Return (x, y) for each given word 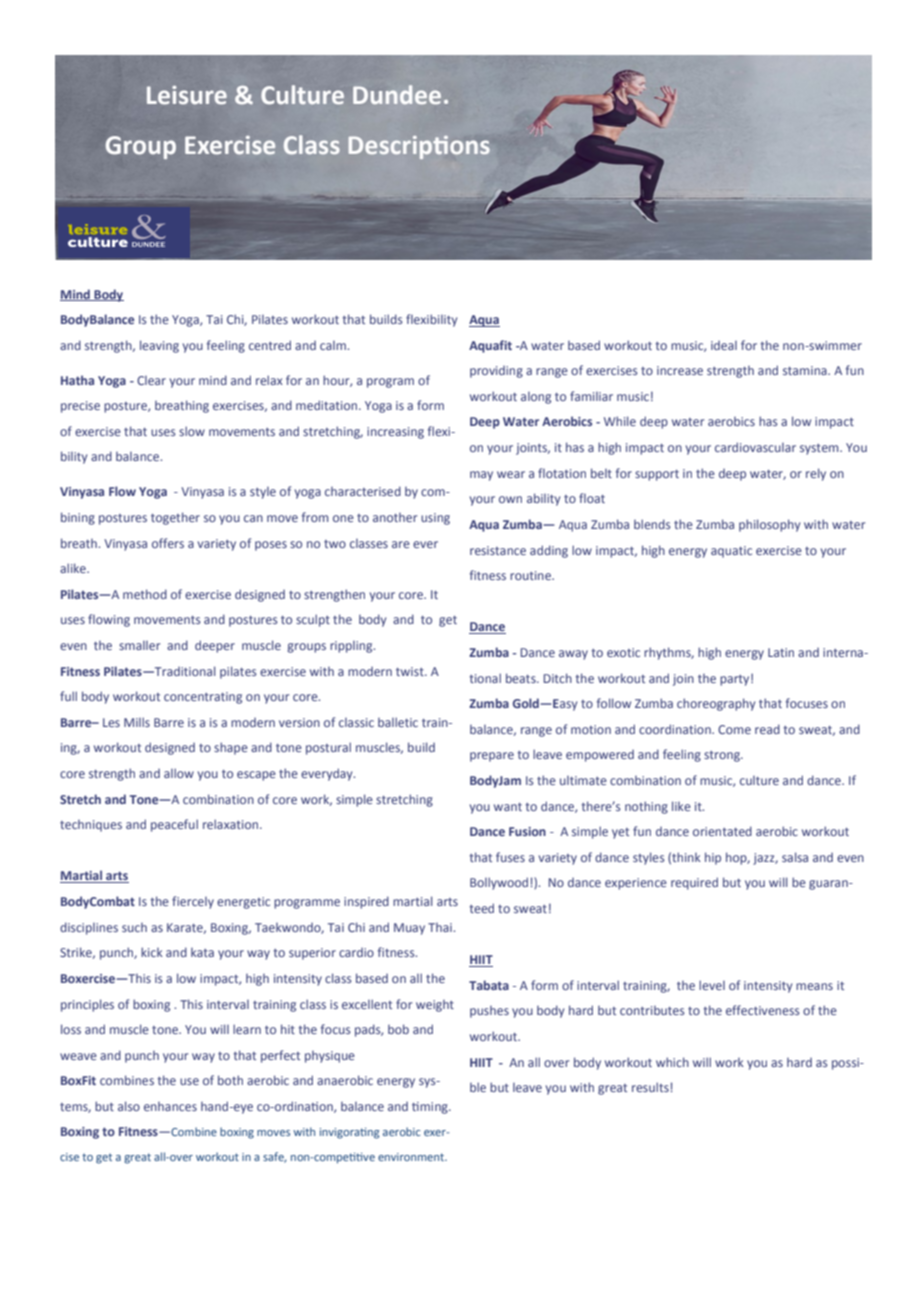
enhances (170, 1106)
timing (431, 1108)
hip (713, 858)
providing (496, 372)
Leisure (187, 95)
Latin (781, 652)
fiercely (193, 902)
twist (411, 671)
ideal (724, 345)
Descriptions (419, 147)
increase (680, 370)
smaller (139, 645)
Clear (151, 380)
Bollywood (499, 883)
